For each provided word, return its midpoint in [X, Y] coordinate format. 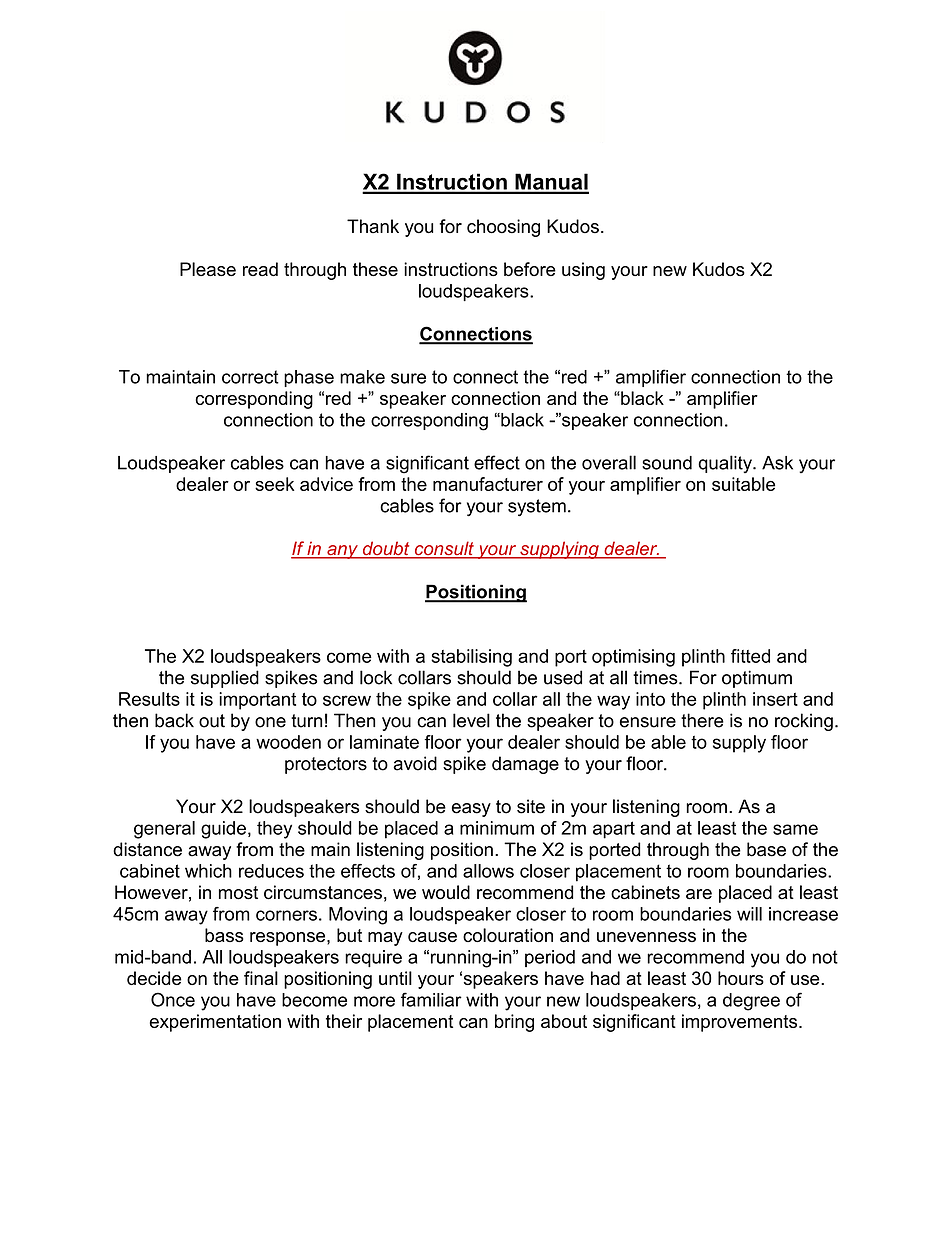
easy [471, 810]
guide [223, 830]
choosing [503, 228]
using [583, 271]
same [795, 829]
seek [274, 484]
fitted [750, 656]
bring [514, 1023]
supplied [225, 679]
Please [208, 269]
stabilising [471, 658]
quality [726, 464]
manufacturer [488, 484]
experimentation [215, 1023]
